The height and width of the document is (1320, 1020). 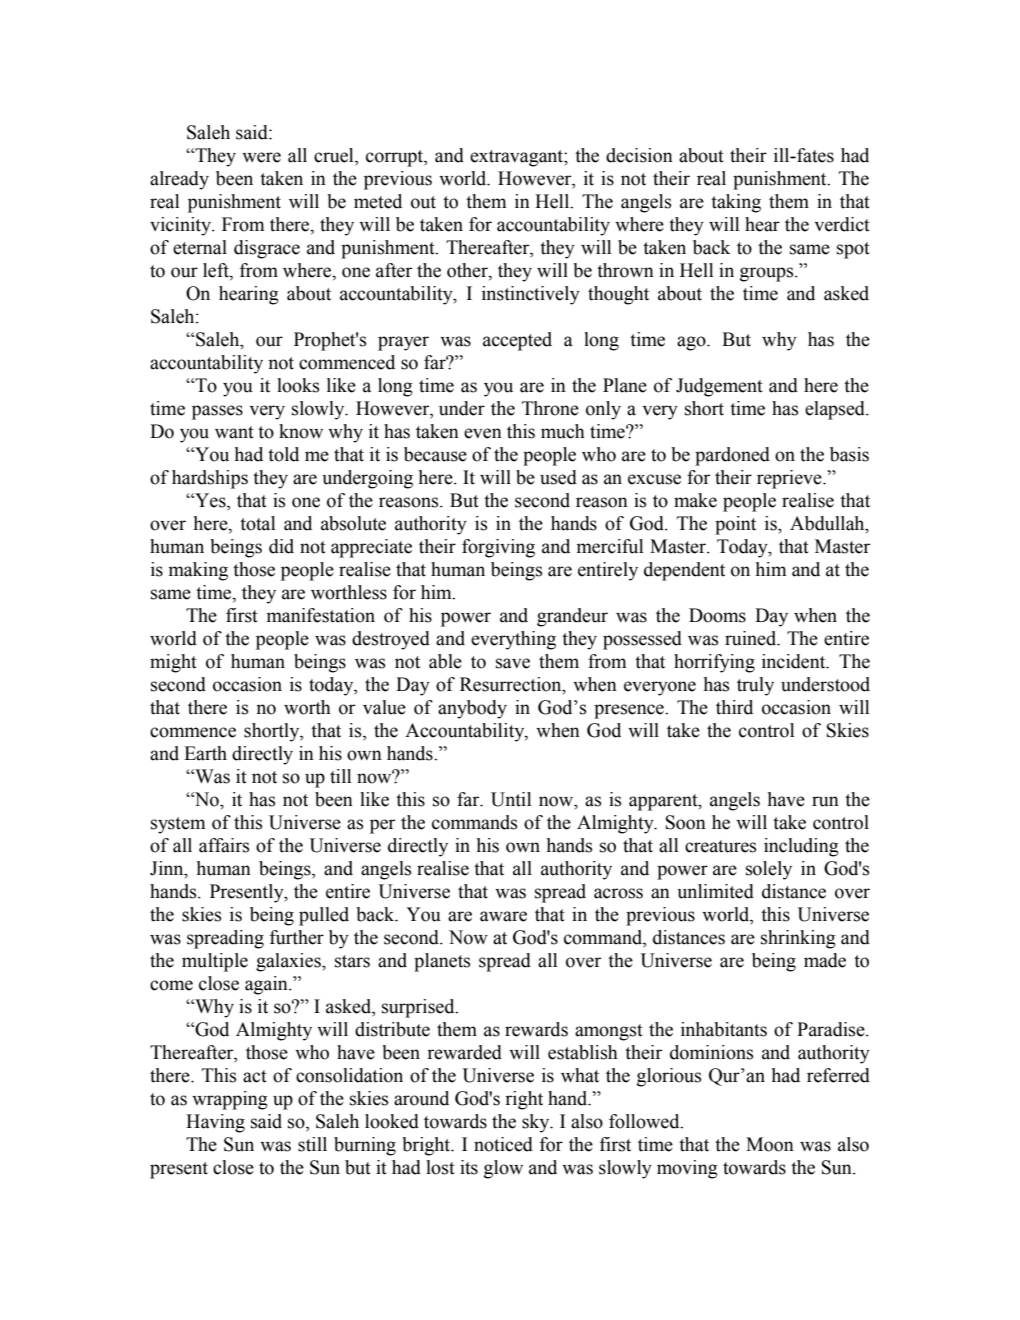 What do you see at coordinates (736, 203) in the document?
I see `taking` at bounding box center [736, 203].
